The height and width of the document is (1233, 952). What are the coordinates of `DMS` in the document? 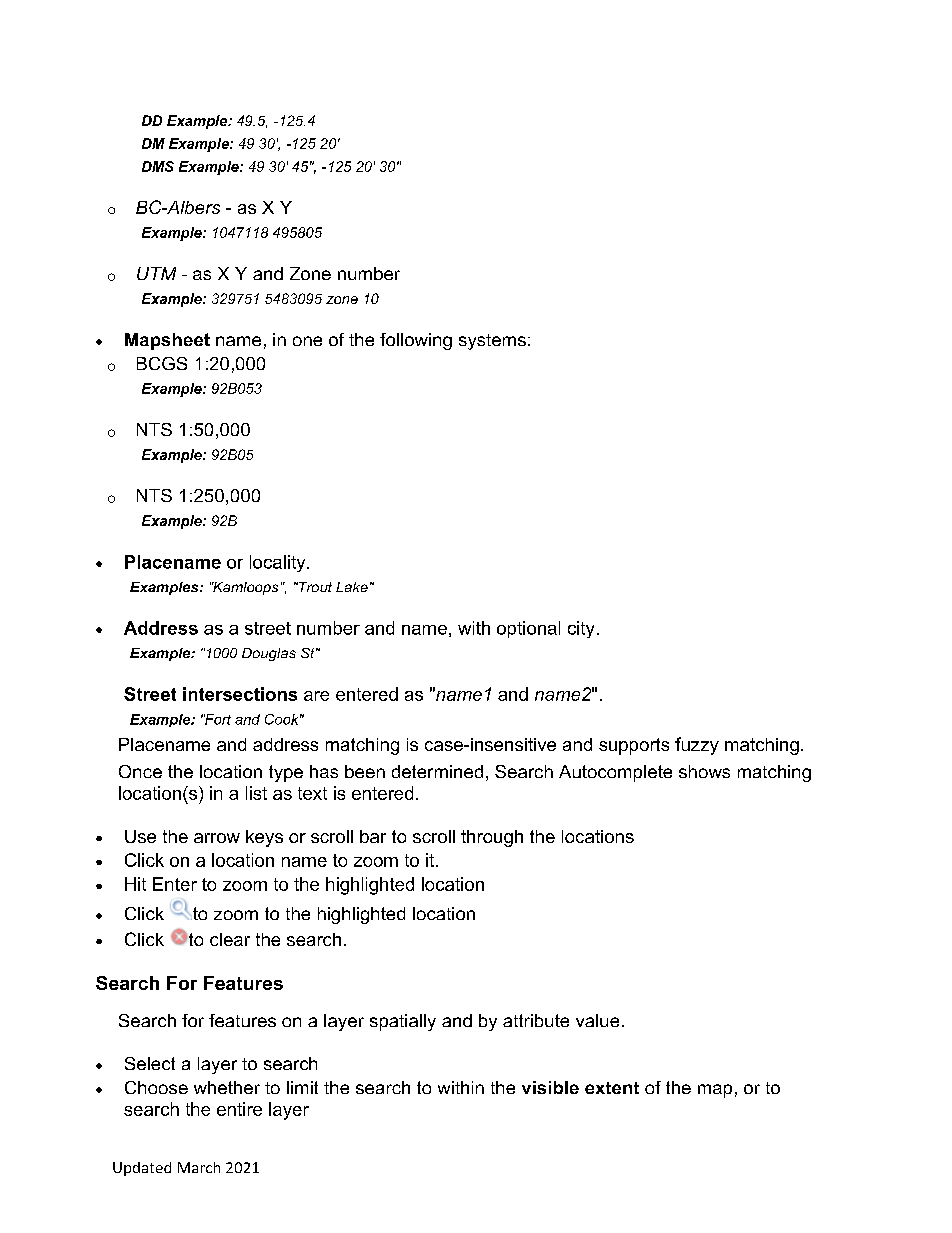 It's located at (158, 166).
